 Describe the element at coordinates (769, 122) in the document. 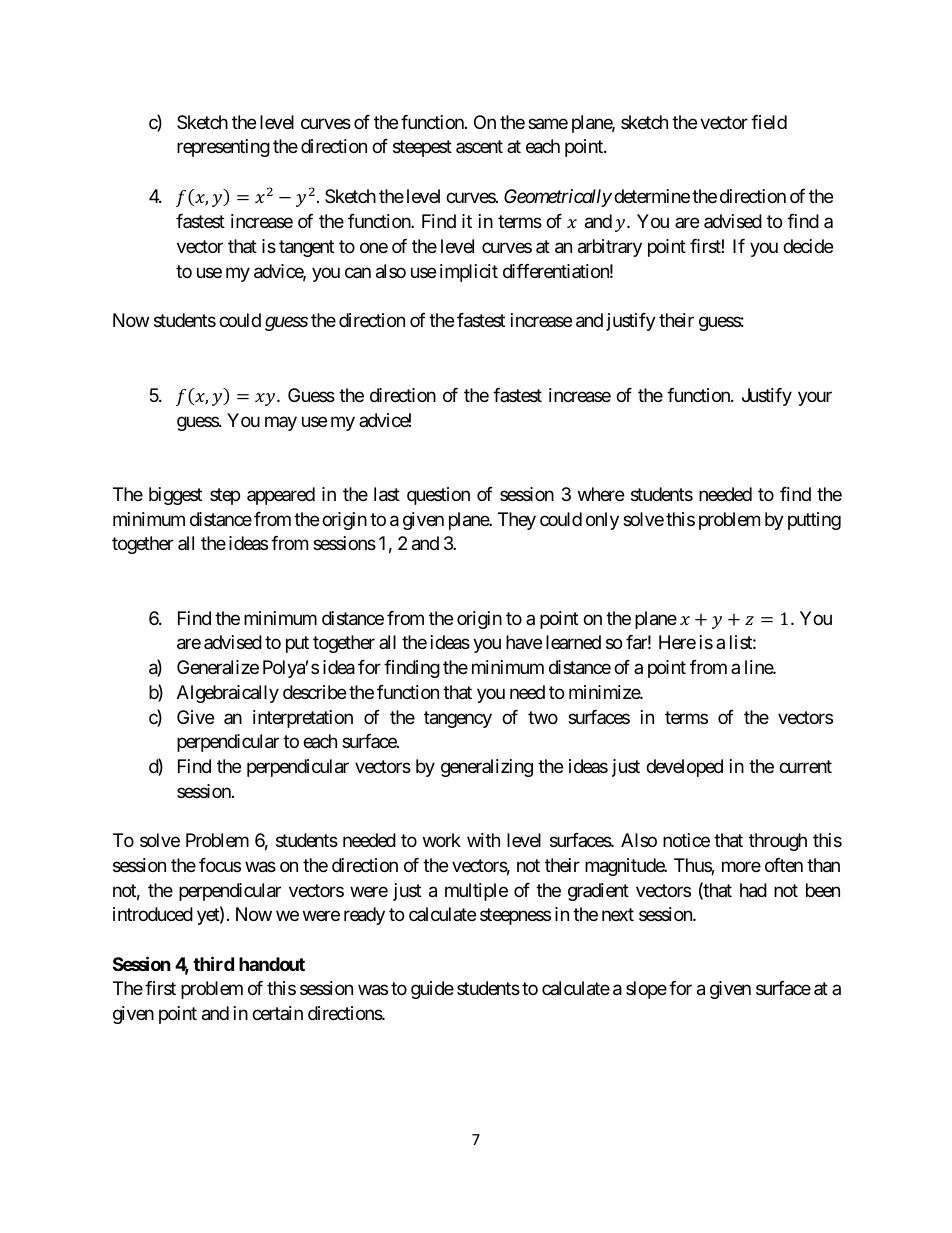

I see `field` at that location.
